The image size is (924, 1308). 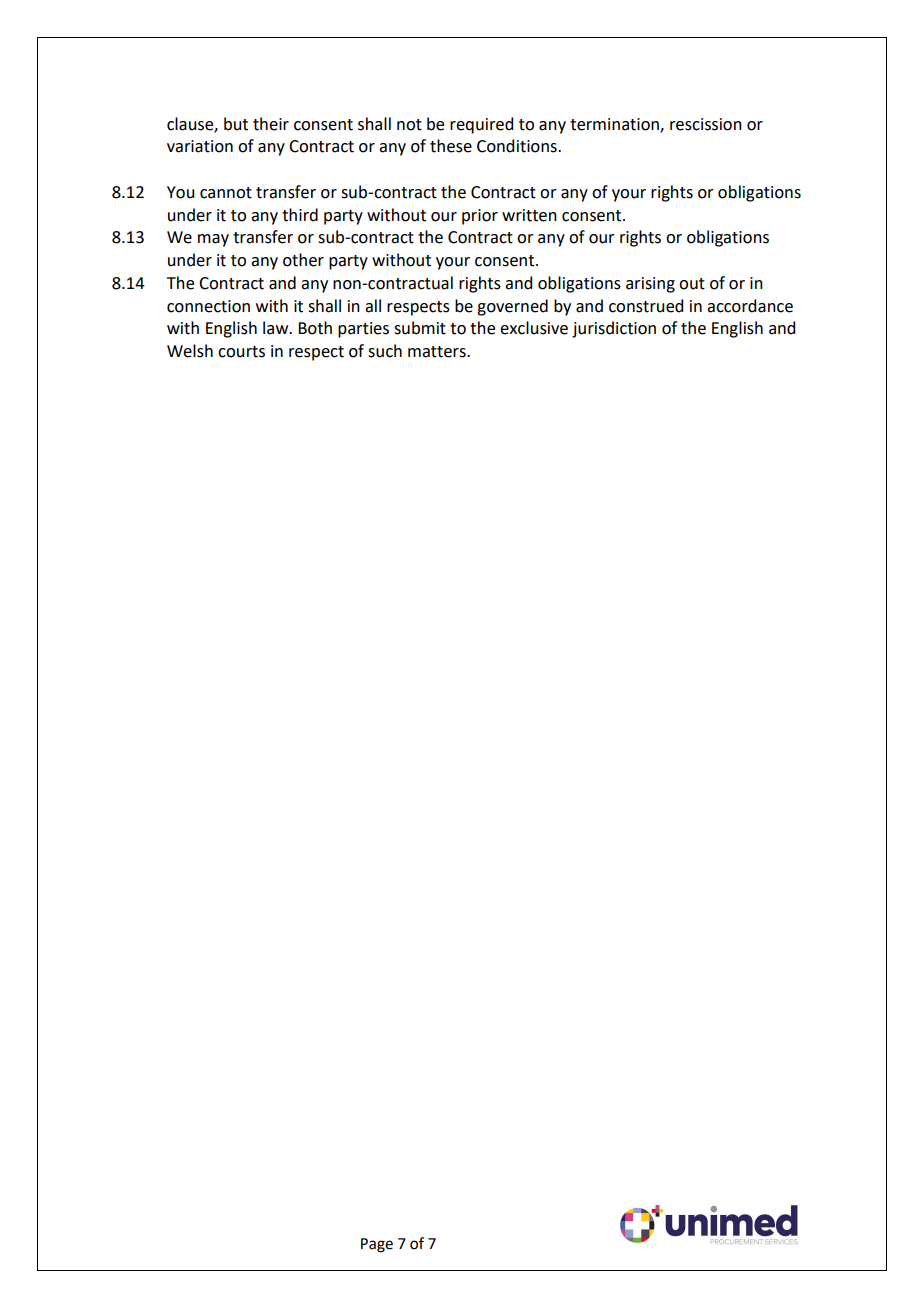 What do you see at coordinates (271, 124) in the page?
I see `their` at bounding box center [271, 124].
